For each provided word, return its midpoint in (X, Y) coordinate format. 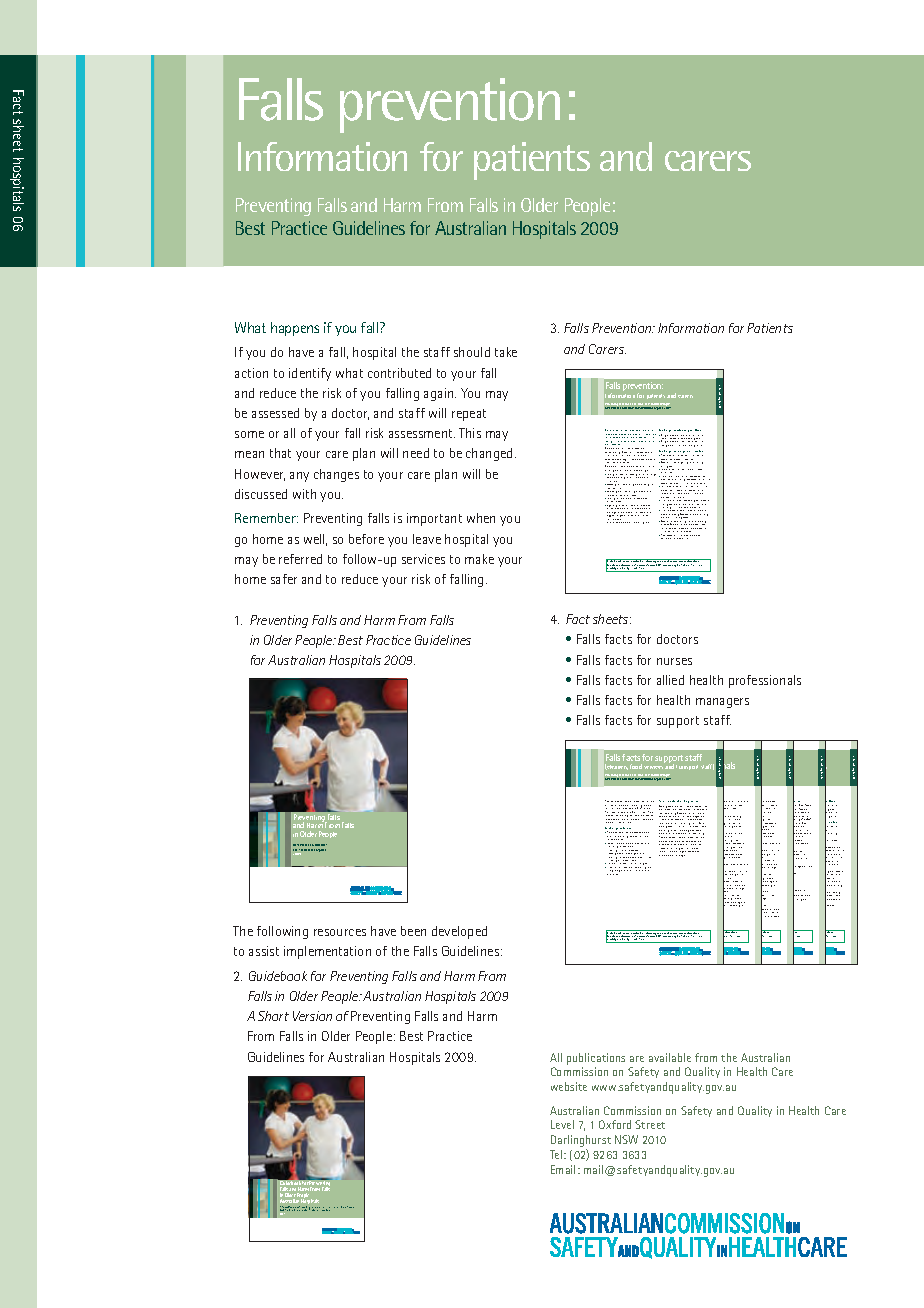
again (440, 394)
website (569, 1086)
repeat (469, 415)
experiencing (654, 809)
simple (686, 816)
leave (427, 539)
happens (295, 329)
